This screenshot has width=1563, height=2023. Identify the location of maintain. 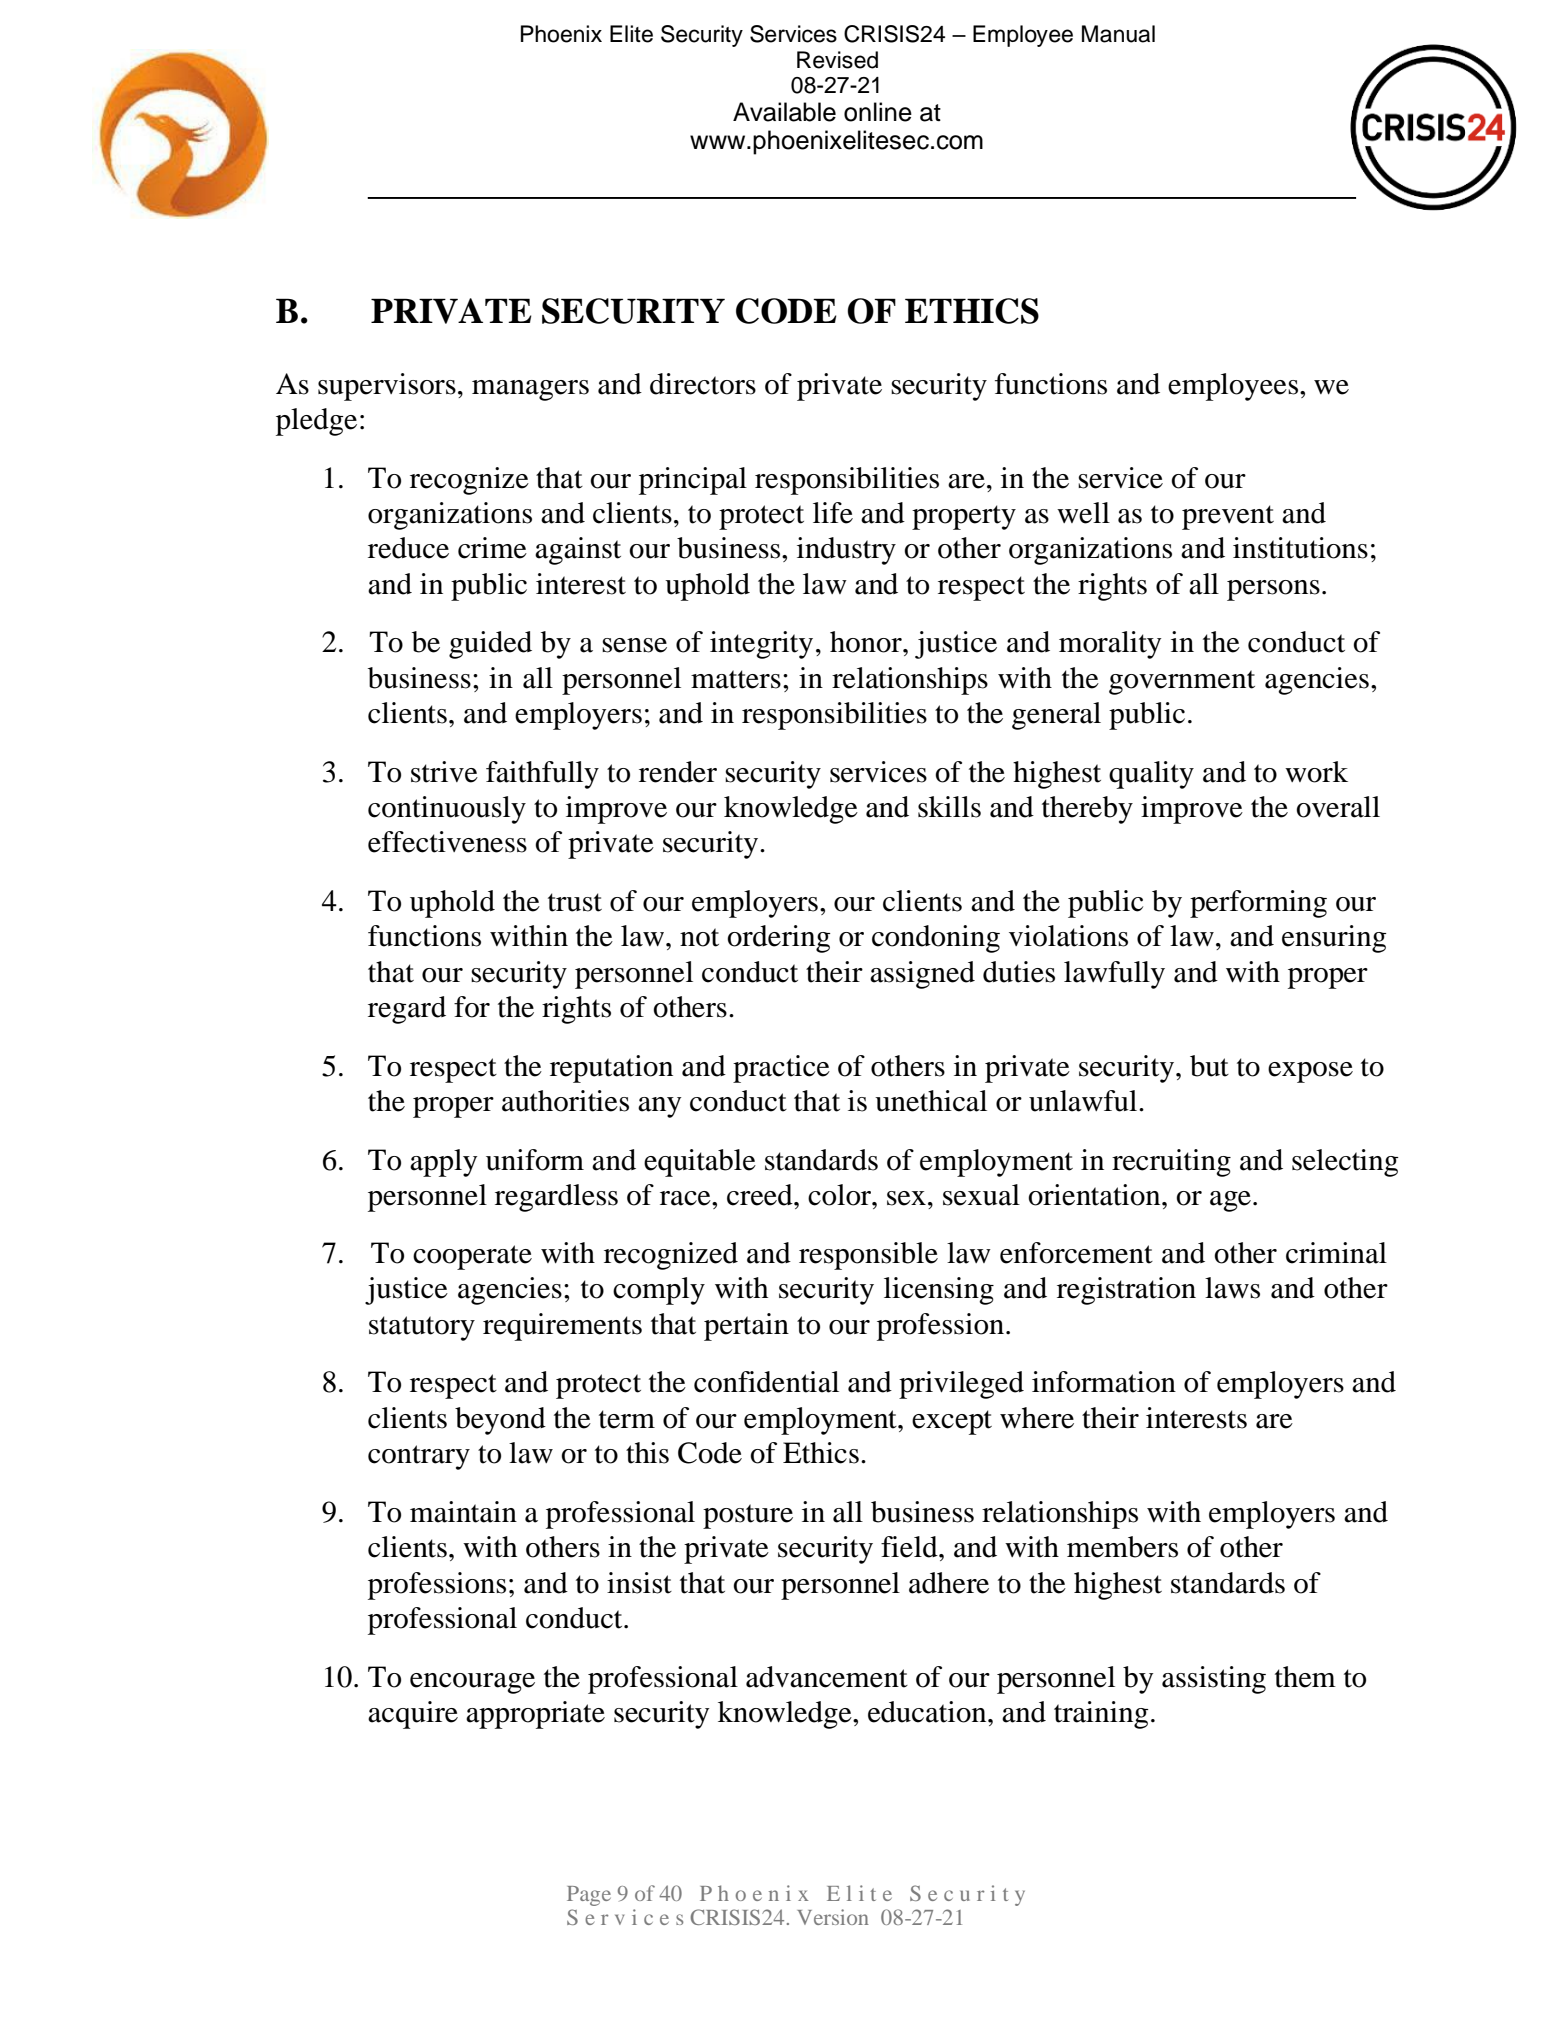
(463, 1512).
